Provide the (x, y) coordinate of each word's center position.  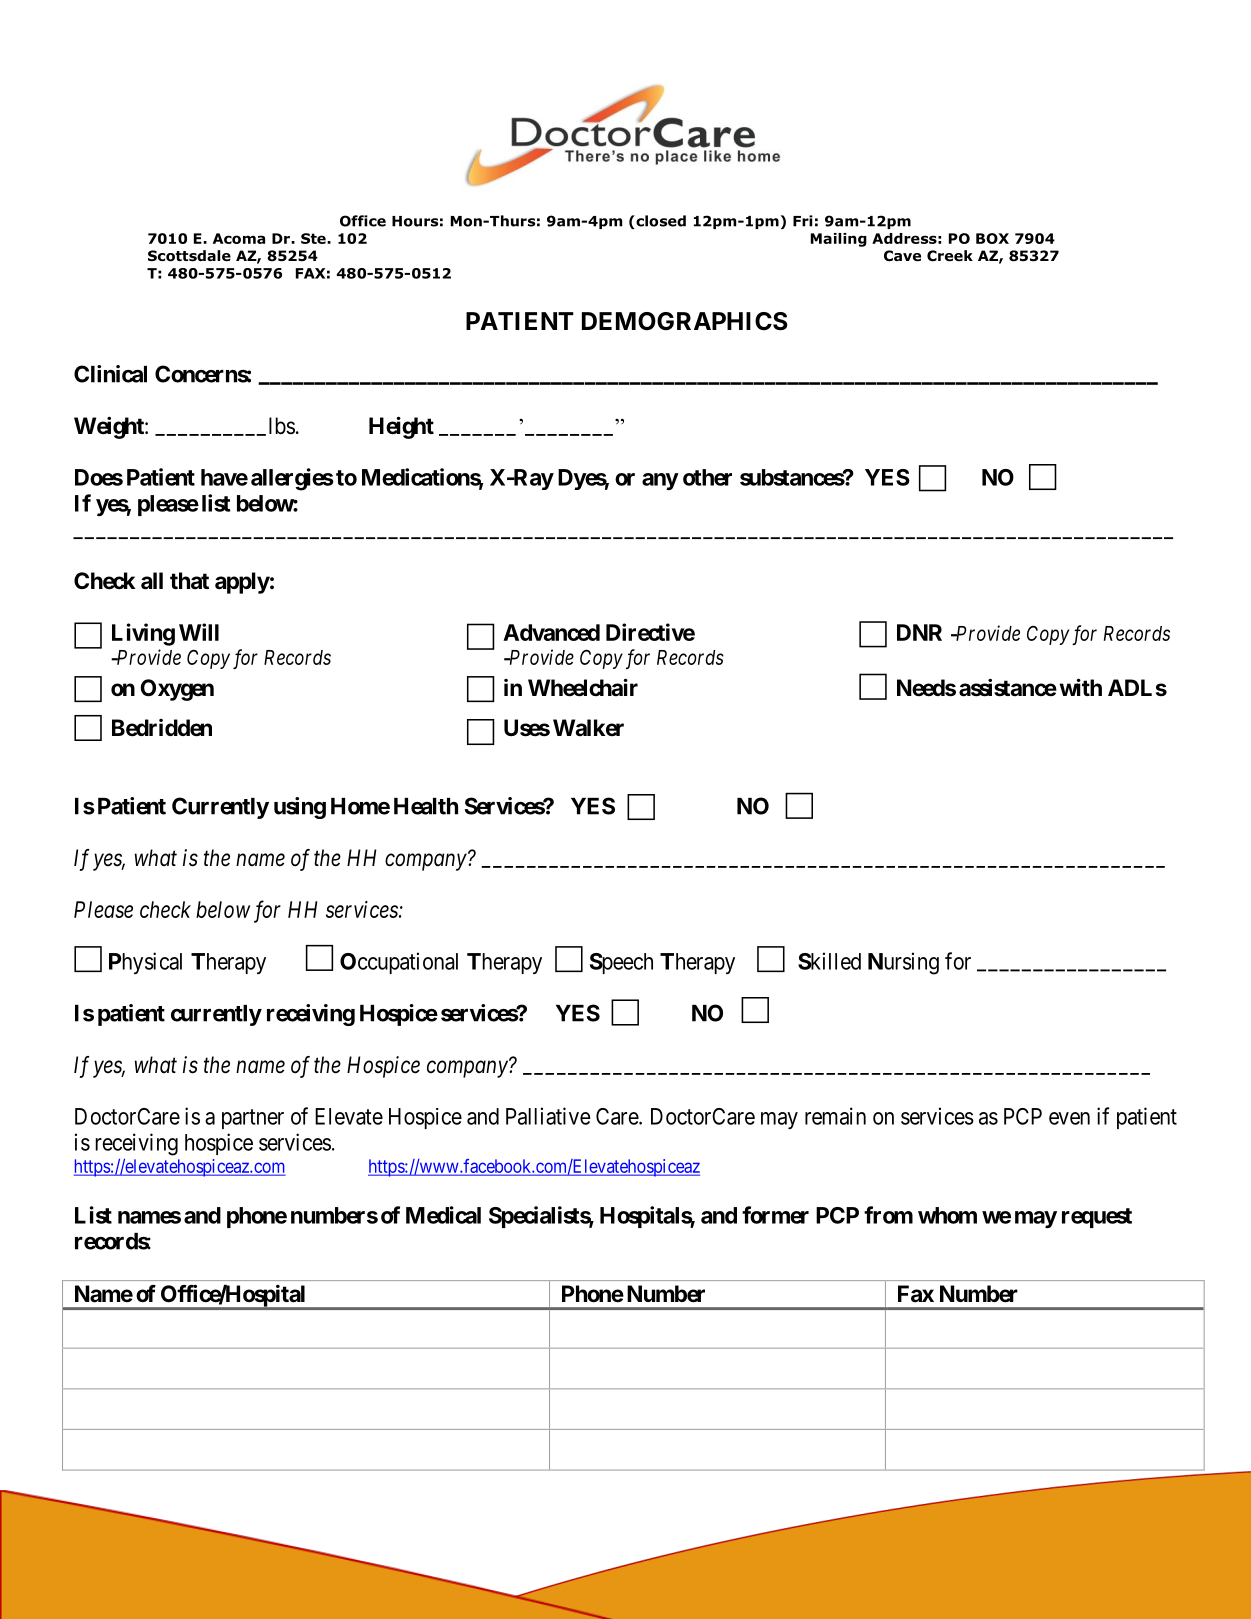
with (1081, 687)
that (189, 581)
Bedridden (162, 728)
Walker (588, 728)
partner (253, 1119)
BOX (992, 238)
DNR (919, 632)
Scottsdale (189, 256)
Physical (145, 963)
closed (660, 222)
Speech (621, 963)
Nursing (903, 963)
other (707, 477)
